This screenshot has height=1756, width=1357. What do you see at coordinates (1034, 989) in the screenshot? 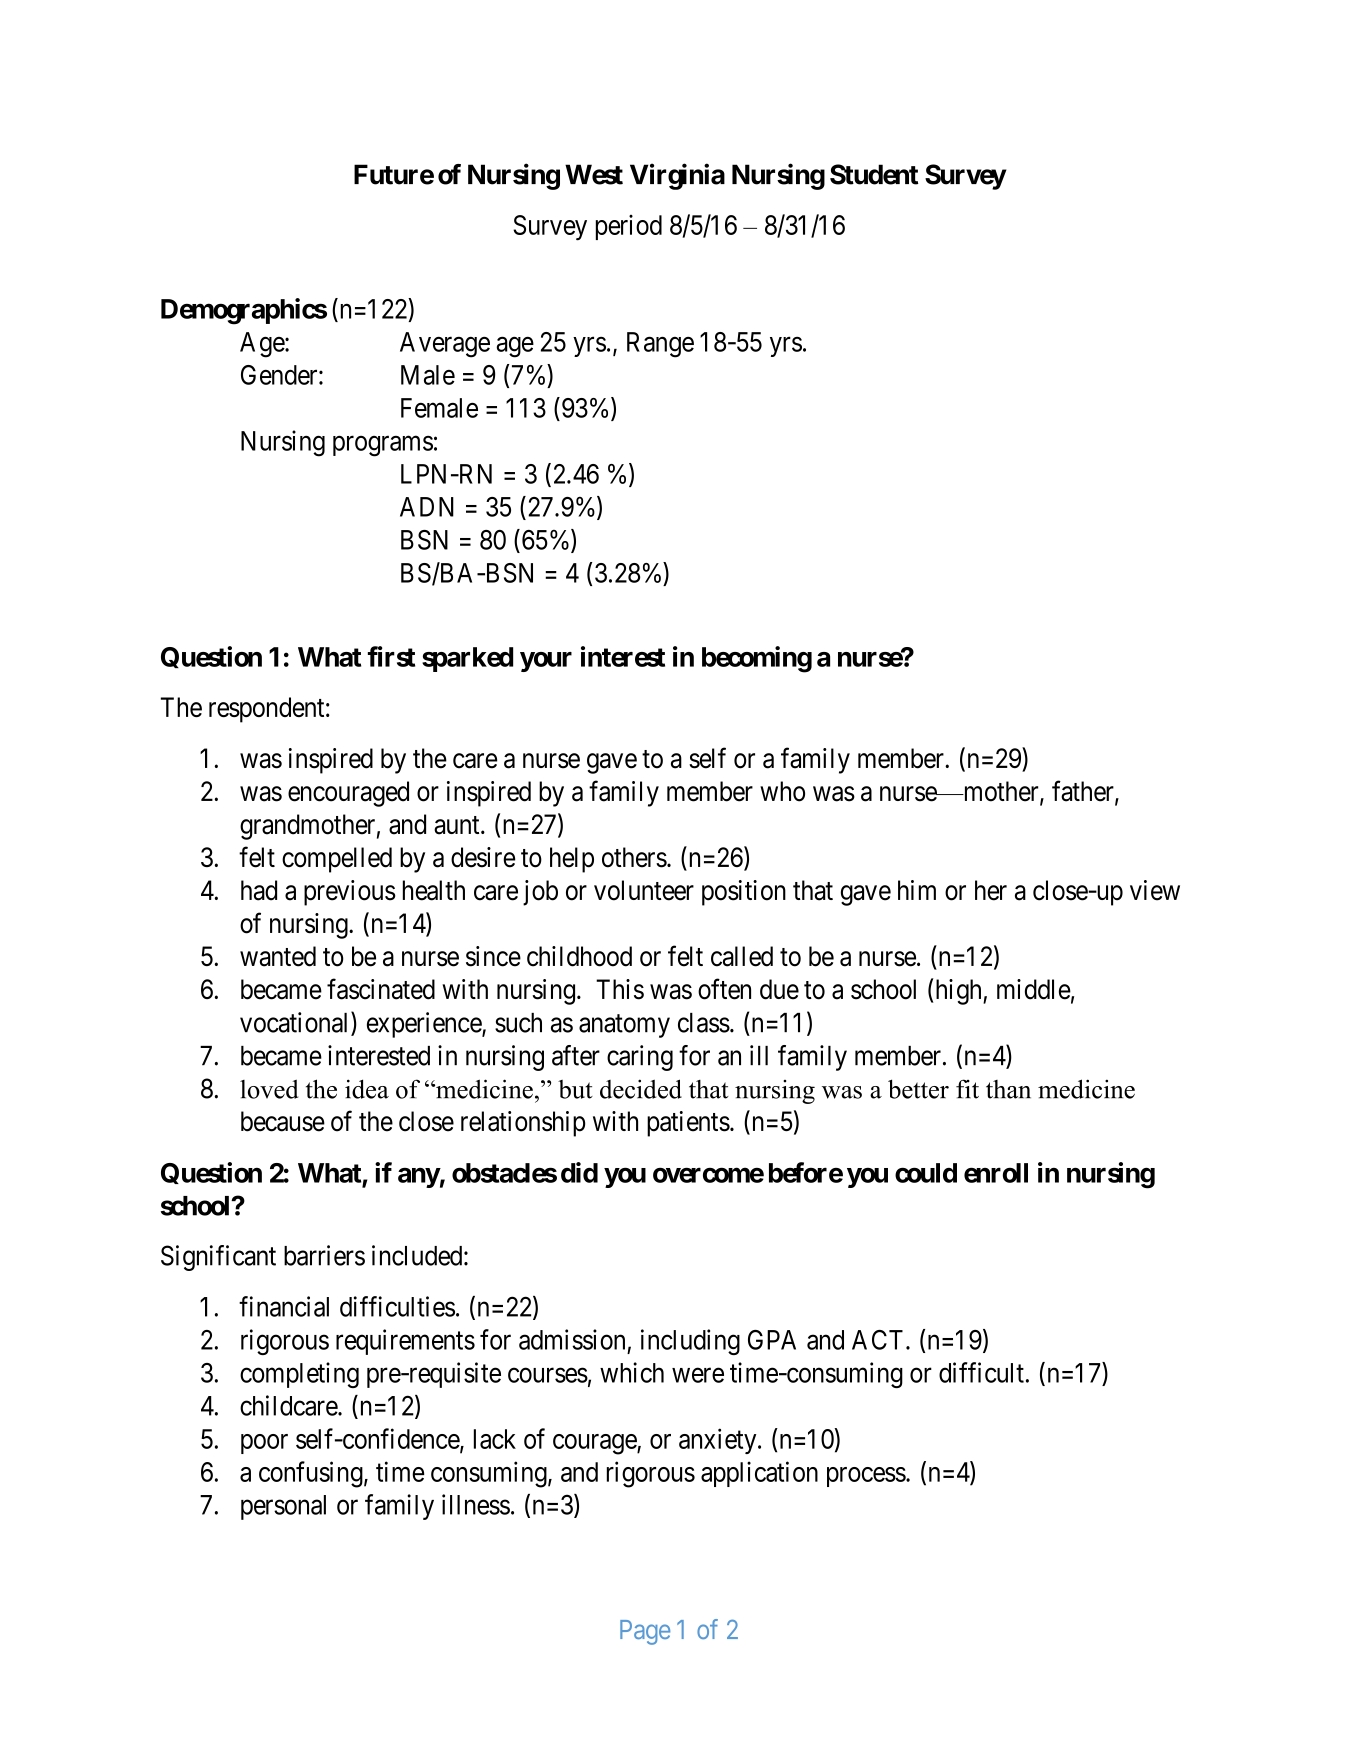
I see `middle` at bounding box center [1034, 989].
